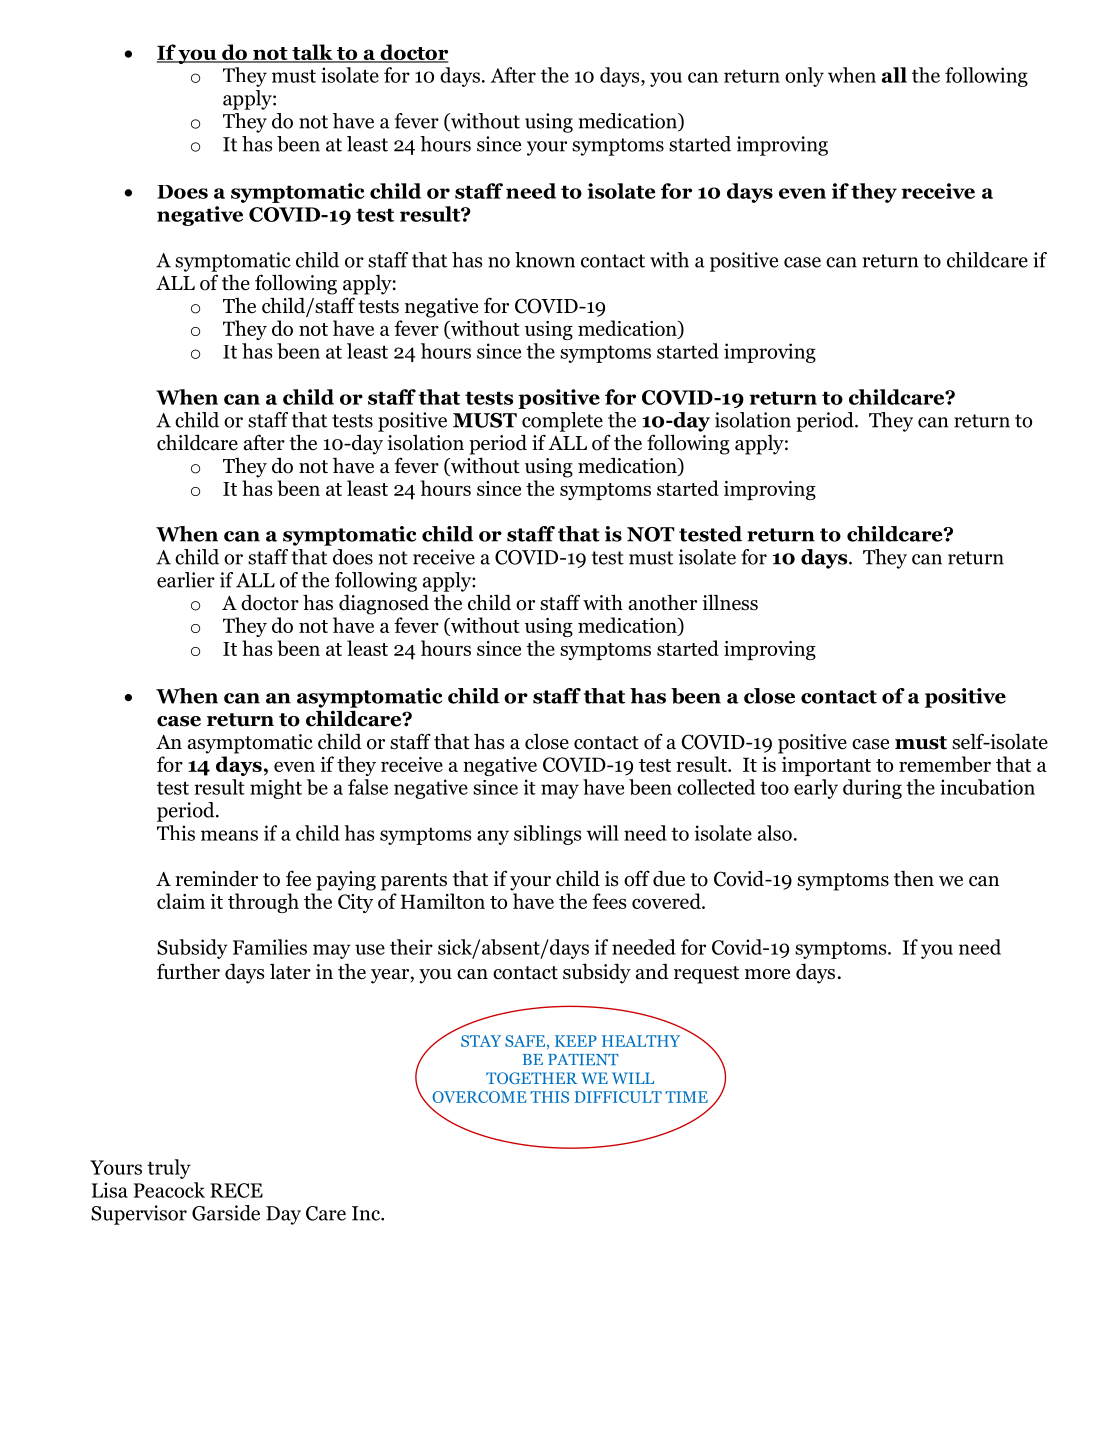 This screenshot has width=1119, height=1448. What do you see at coordinates (479, 1097) in the screenshot?
I see `OVERCOME` at bounding box center [479, 1097].
